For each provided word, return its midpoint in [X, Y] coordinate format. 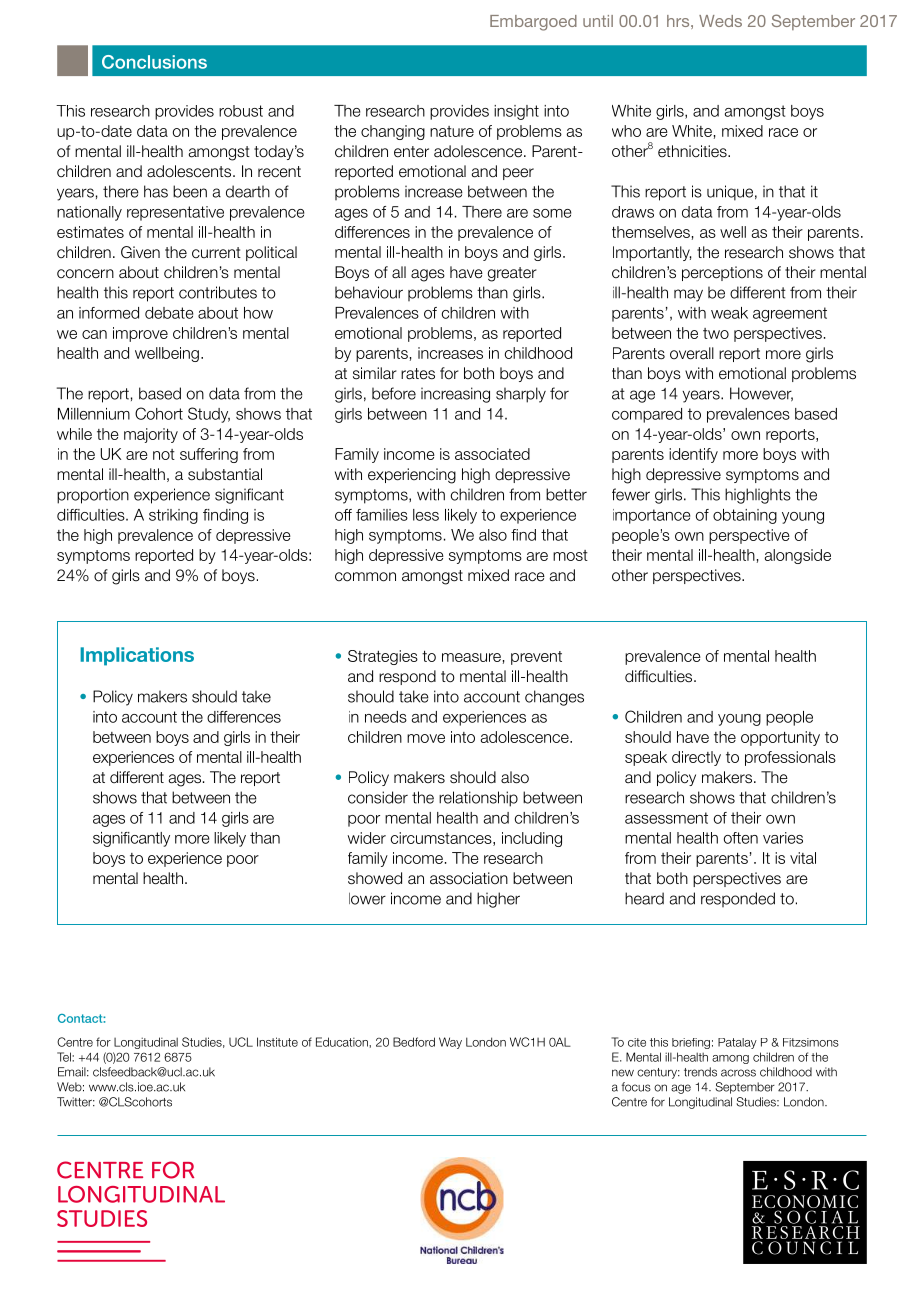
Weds [720, 21]
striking [173, 516]
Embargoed [533, 23]
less [426, 515]
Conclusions [154, 62]
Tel [65, 1057]
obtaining [745, 516]
